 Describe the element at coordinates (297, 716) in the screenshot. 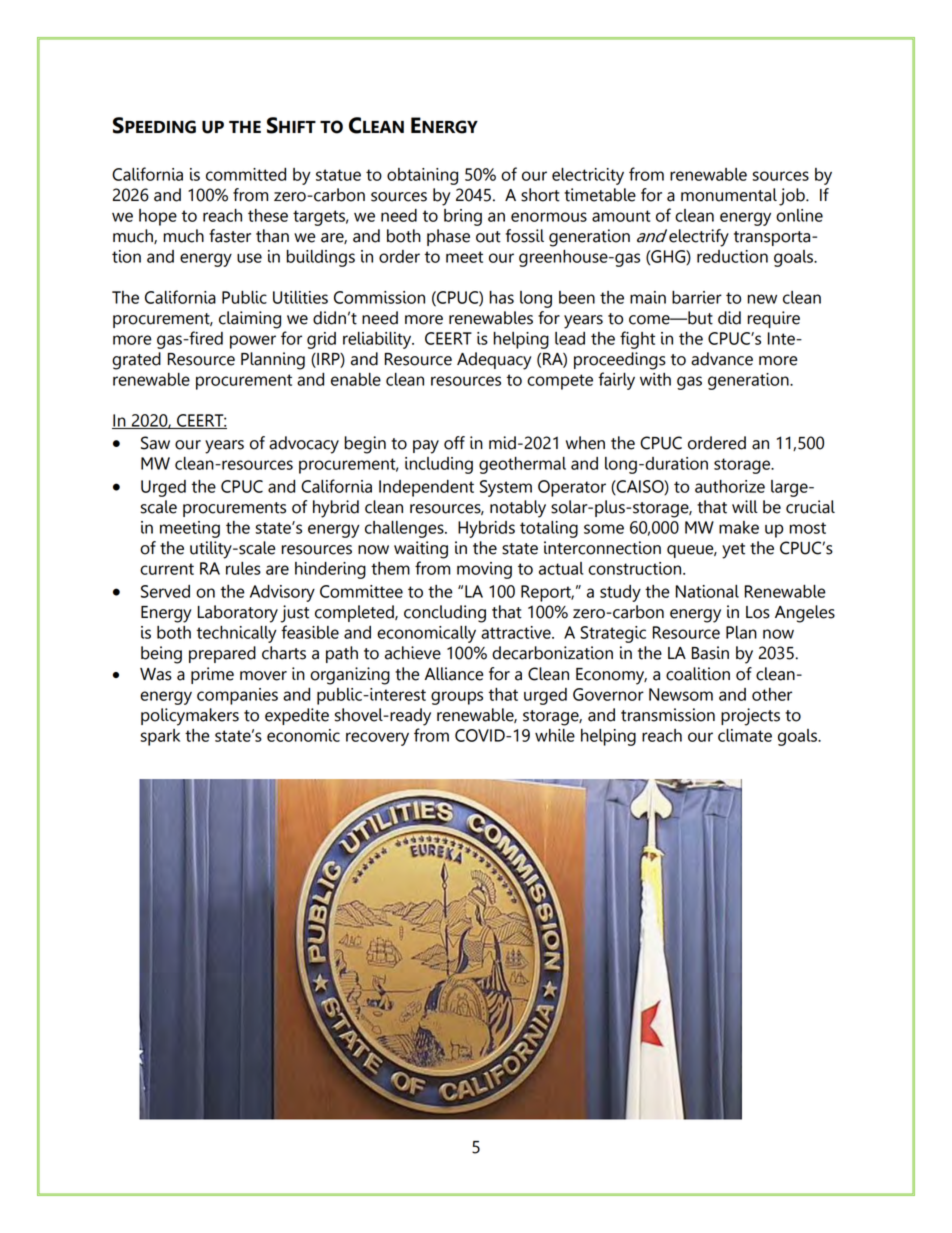

I see `expedite` at that location.
